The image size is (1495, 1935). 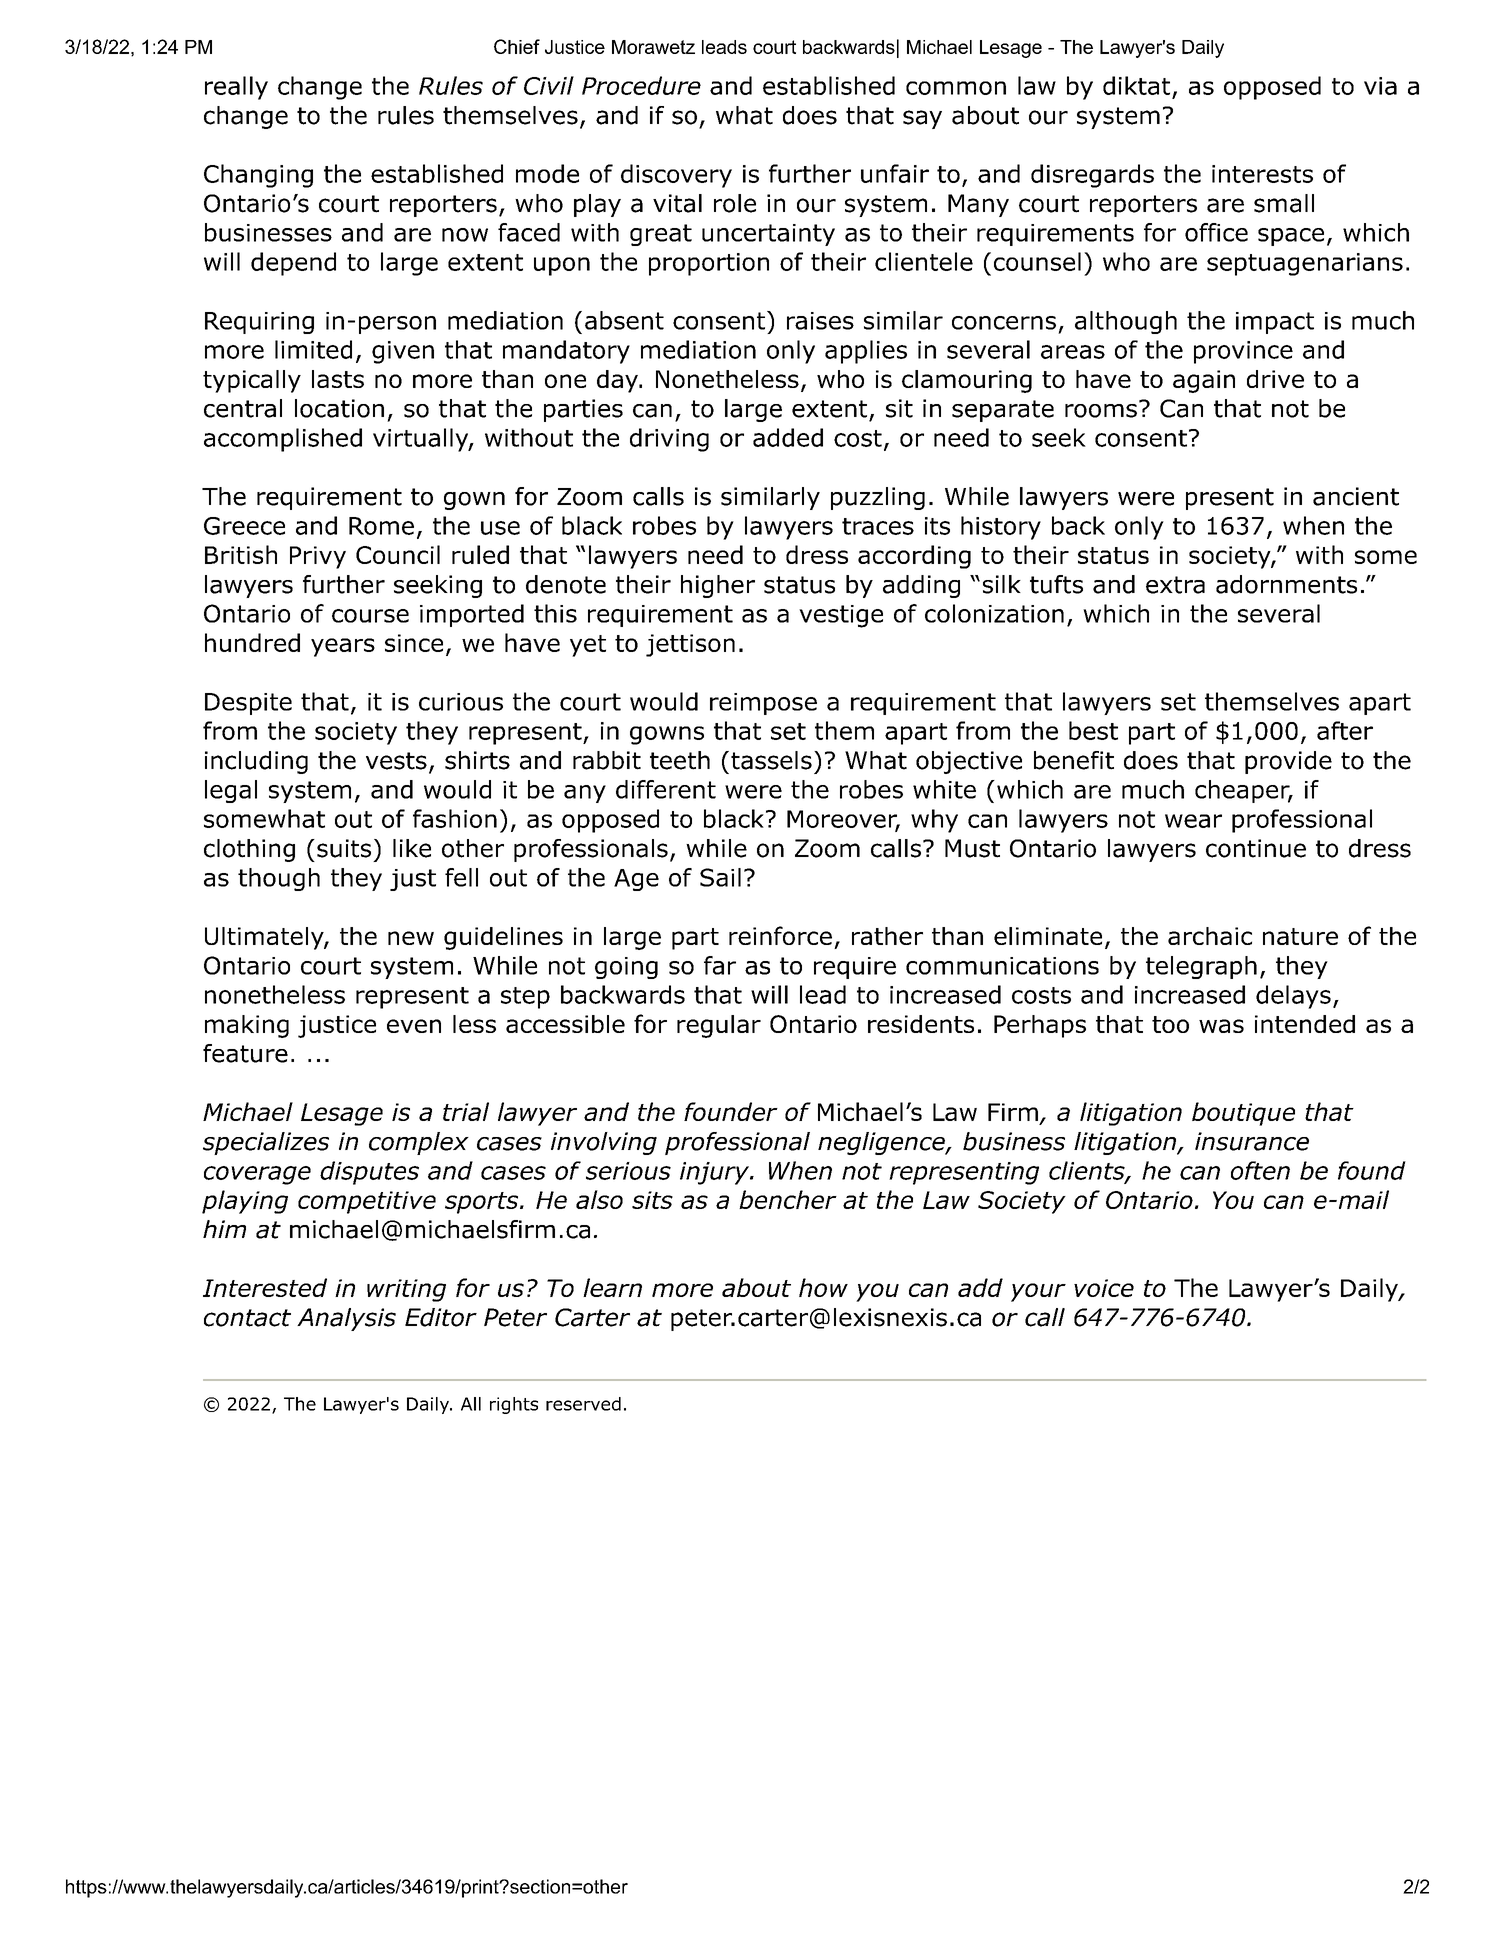 I want to click on say, so click(x=922, y=119).
